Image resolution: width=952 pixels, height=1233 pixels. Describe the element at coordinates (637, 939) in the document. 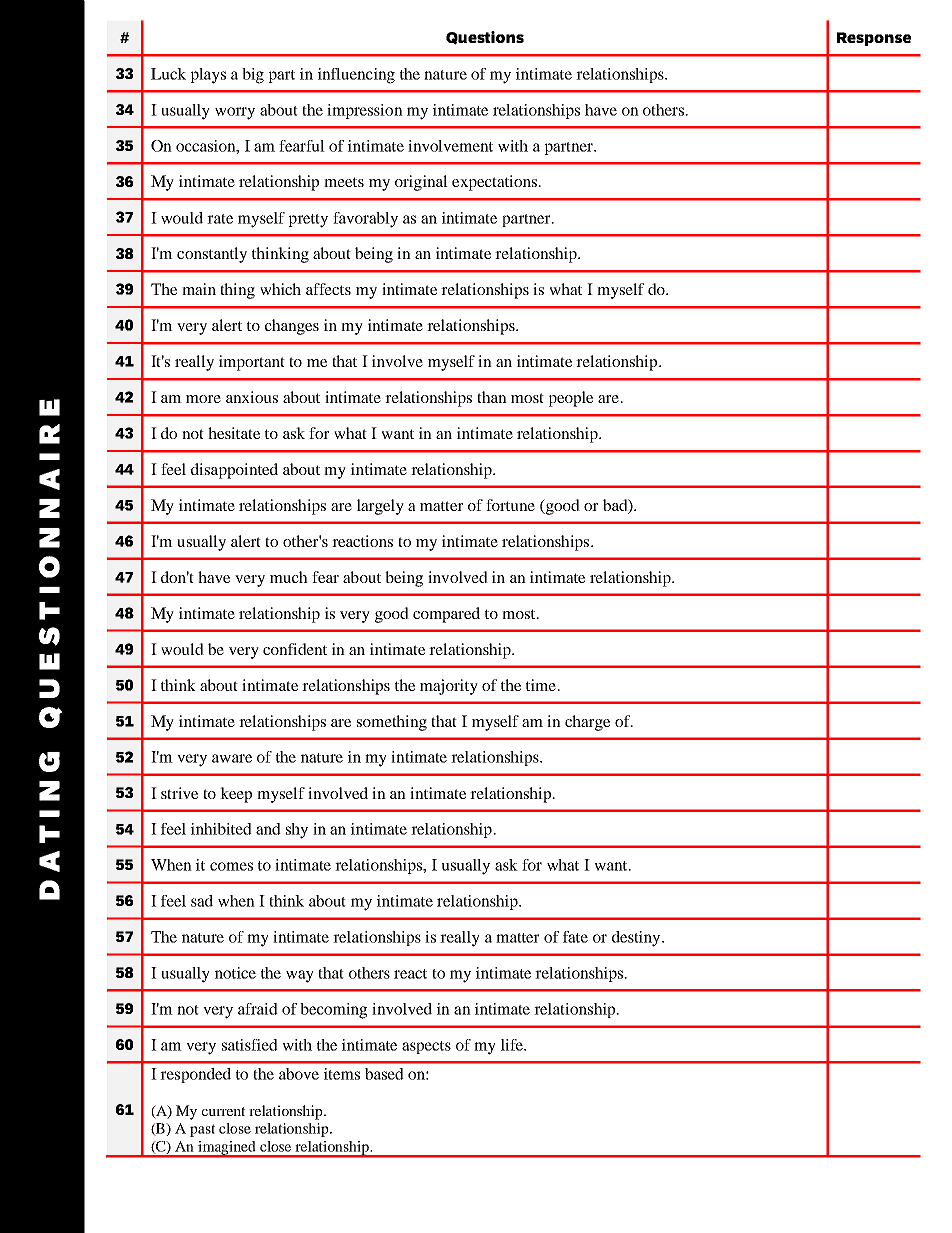

I see `destiny` at that location.
